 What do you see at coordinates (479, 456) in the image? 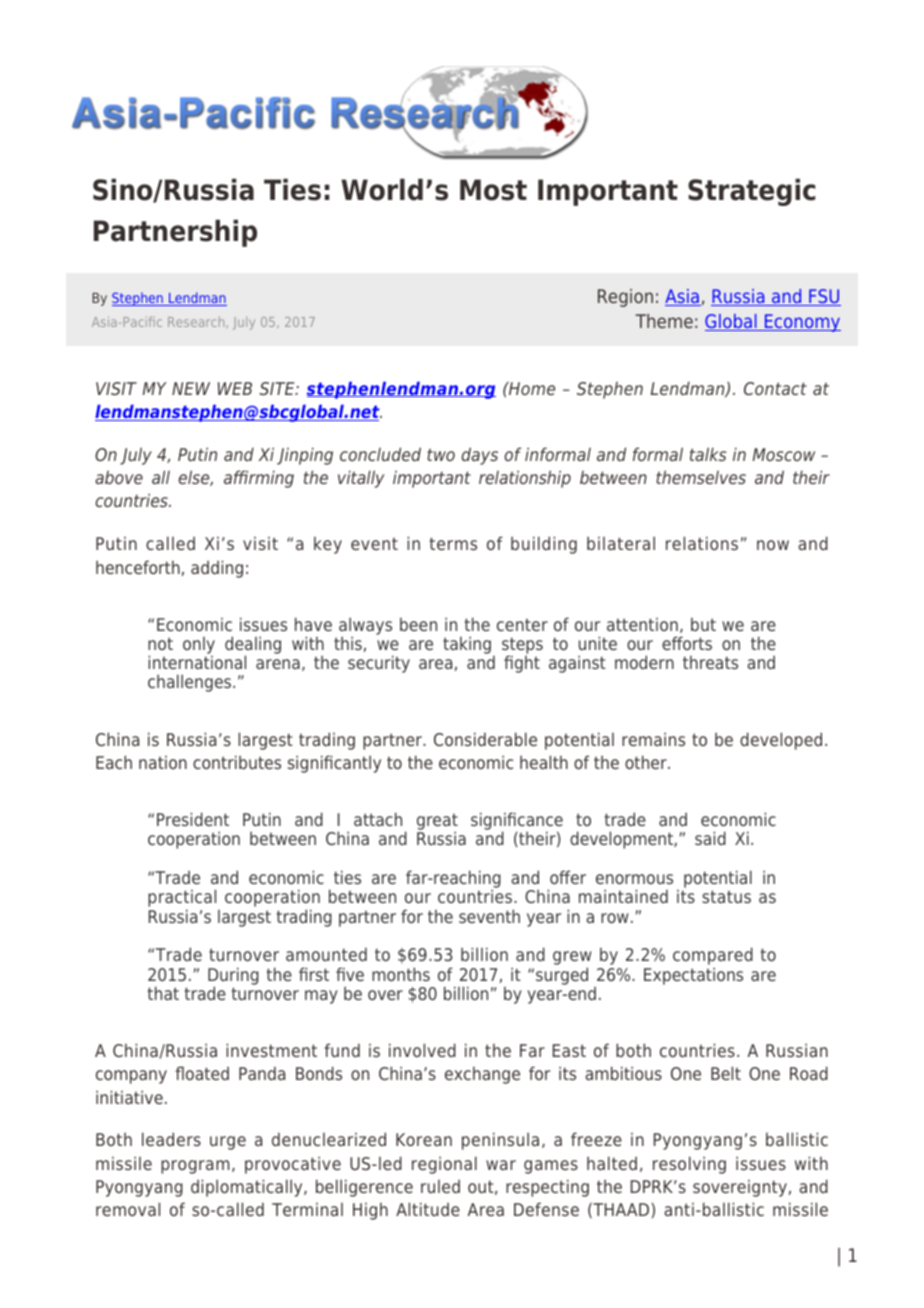
I see `days` at bounding box center [479, 456].
